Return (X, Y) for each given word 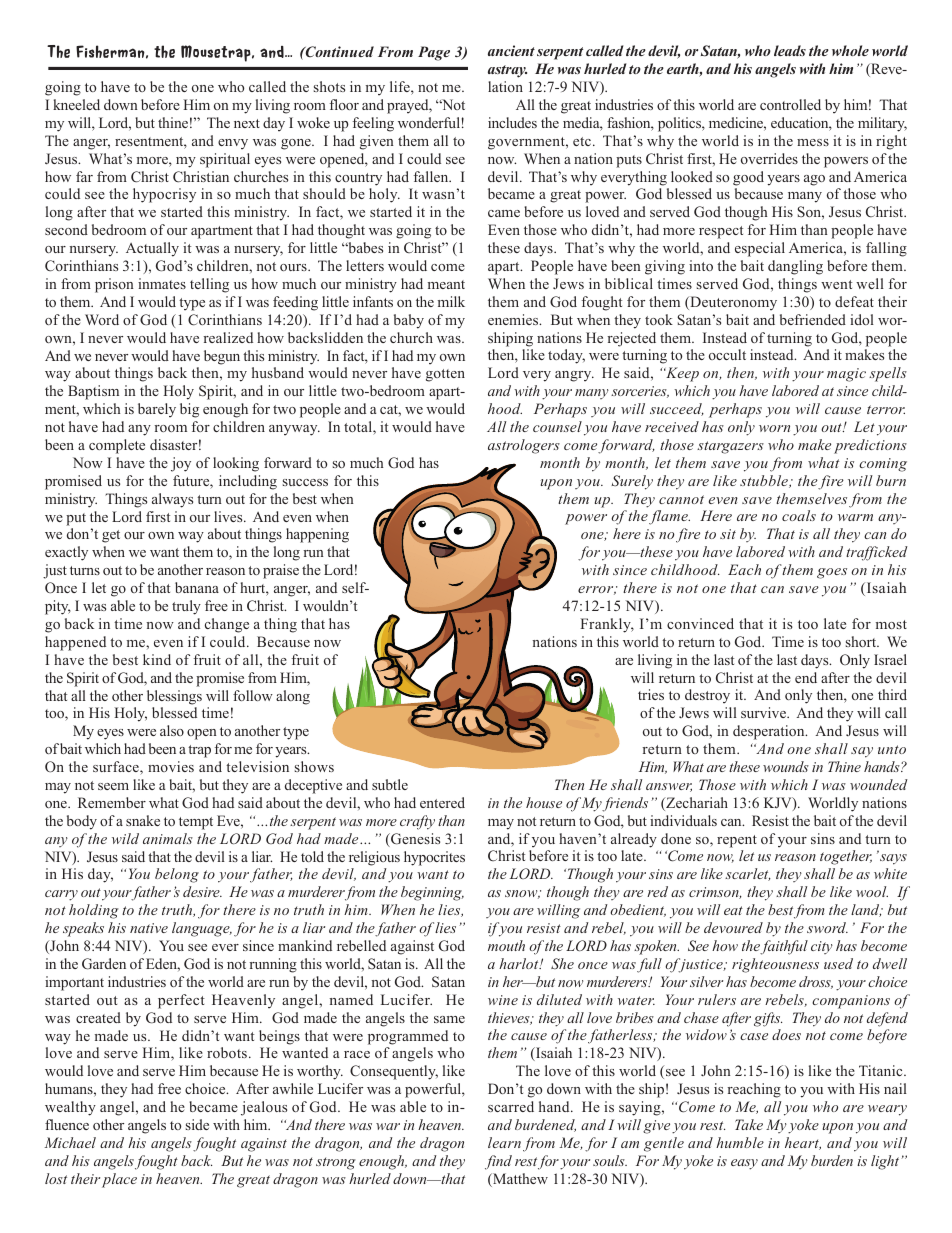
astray (507, 71)
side (197, 1124)
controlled (790, 104)
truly (186, 607)
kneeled (76, 104)
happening (317, 535)
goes (832, 573)
